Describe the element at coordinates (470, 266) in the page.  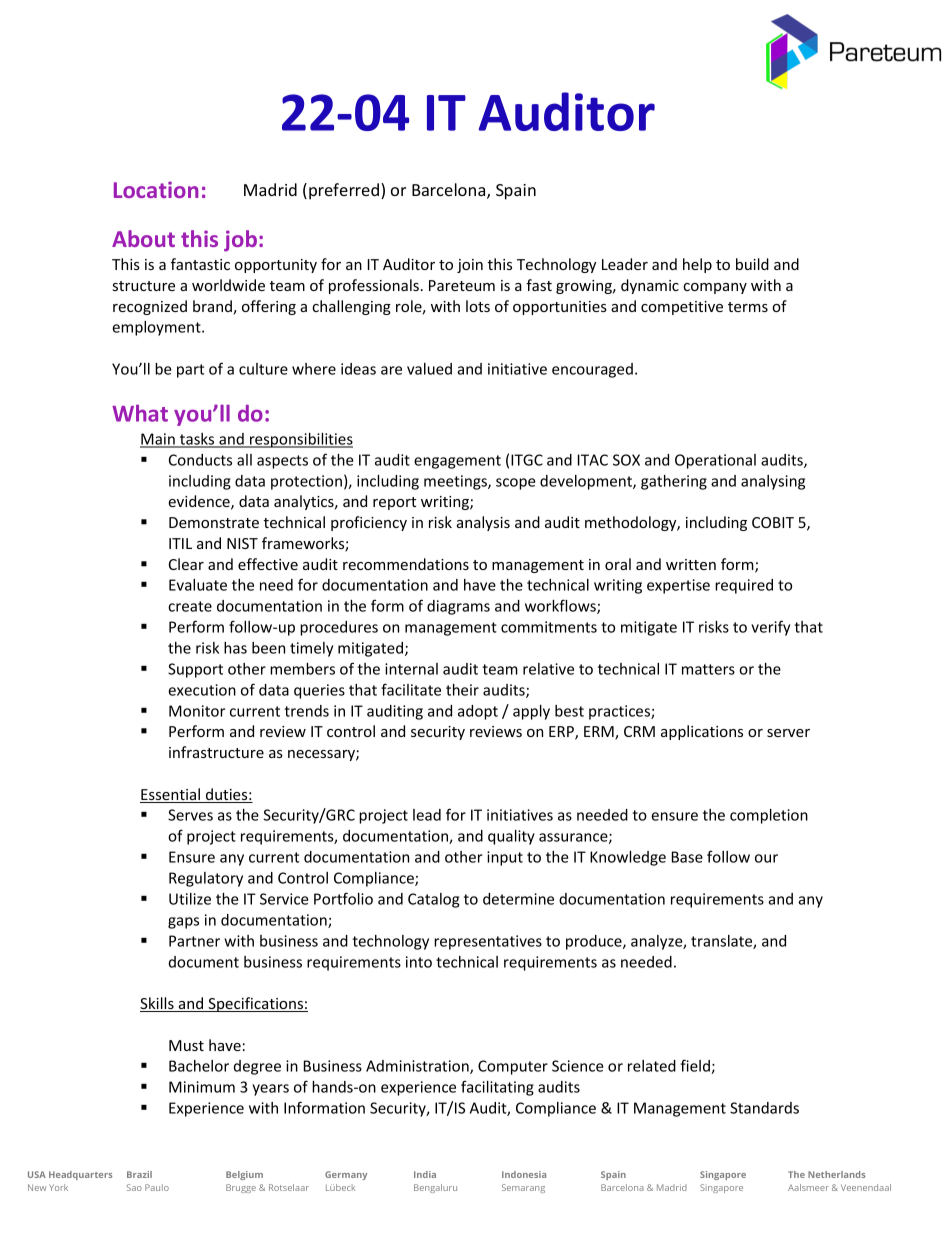
I see `join` at that location.
